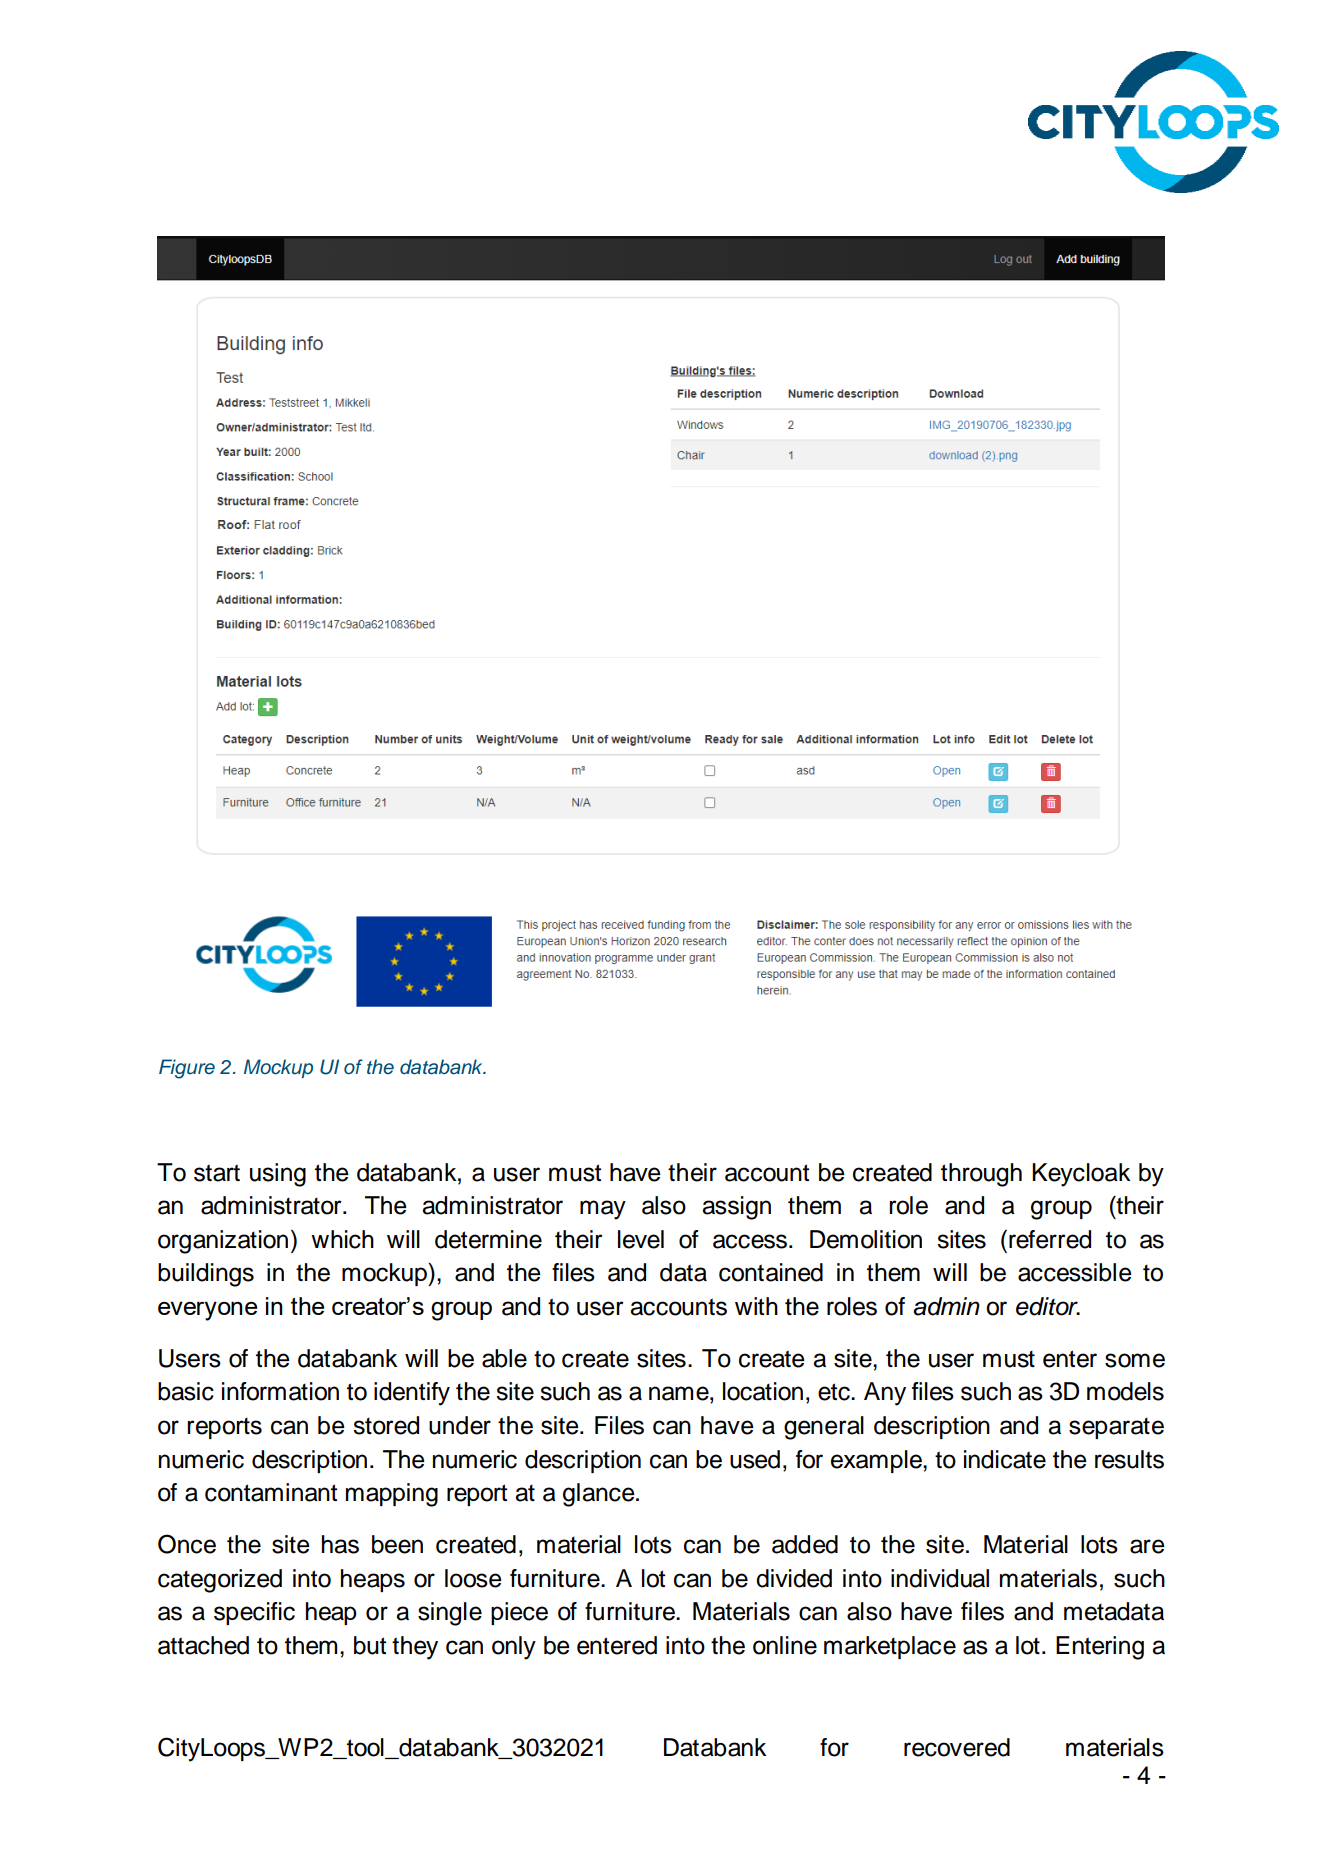 The height and width of the screenshot is (1870, 1322). Describe the element at coordinates (1005, 1459) in the screenshot. I see `indicate` at that location.
